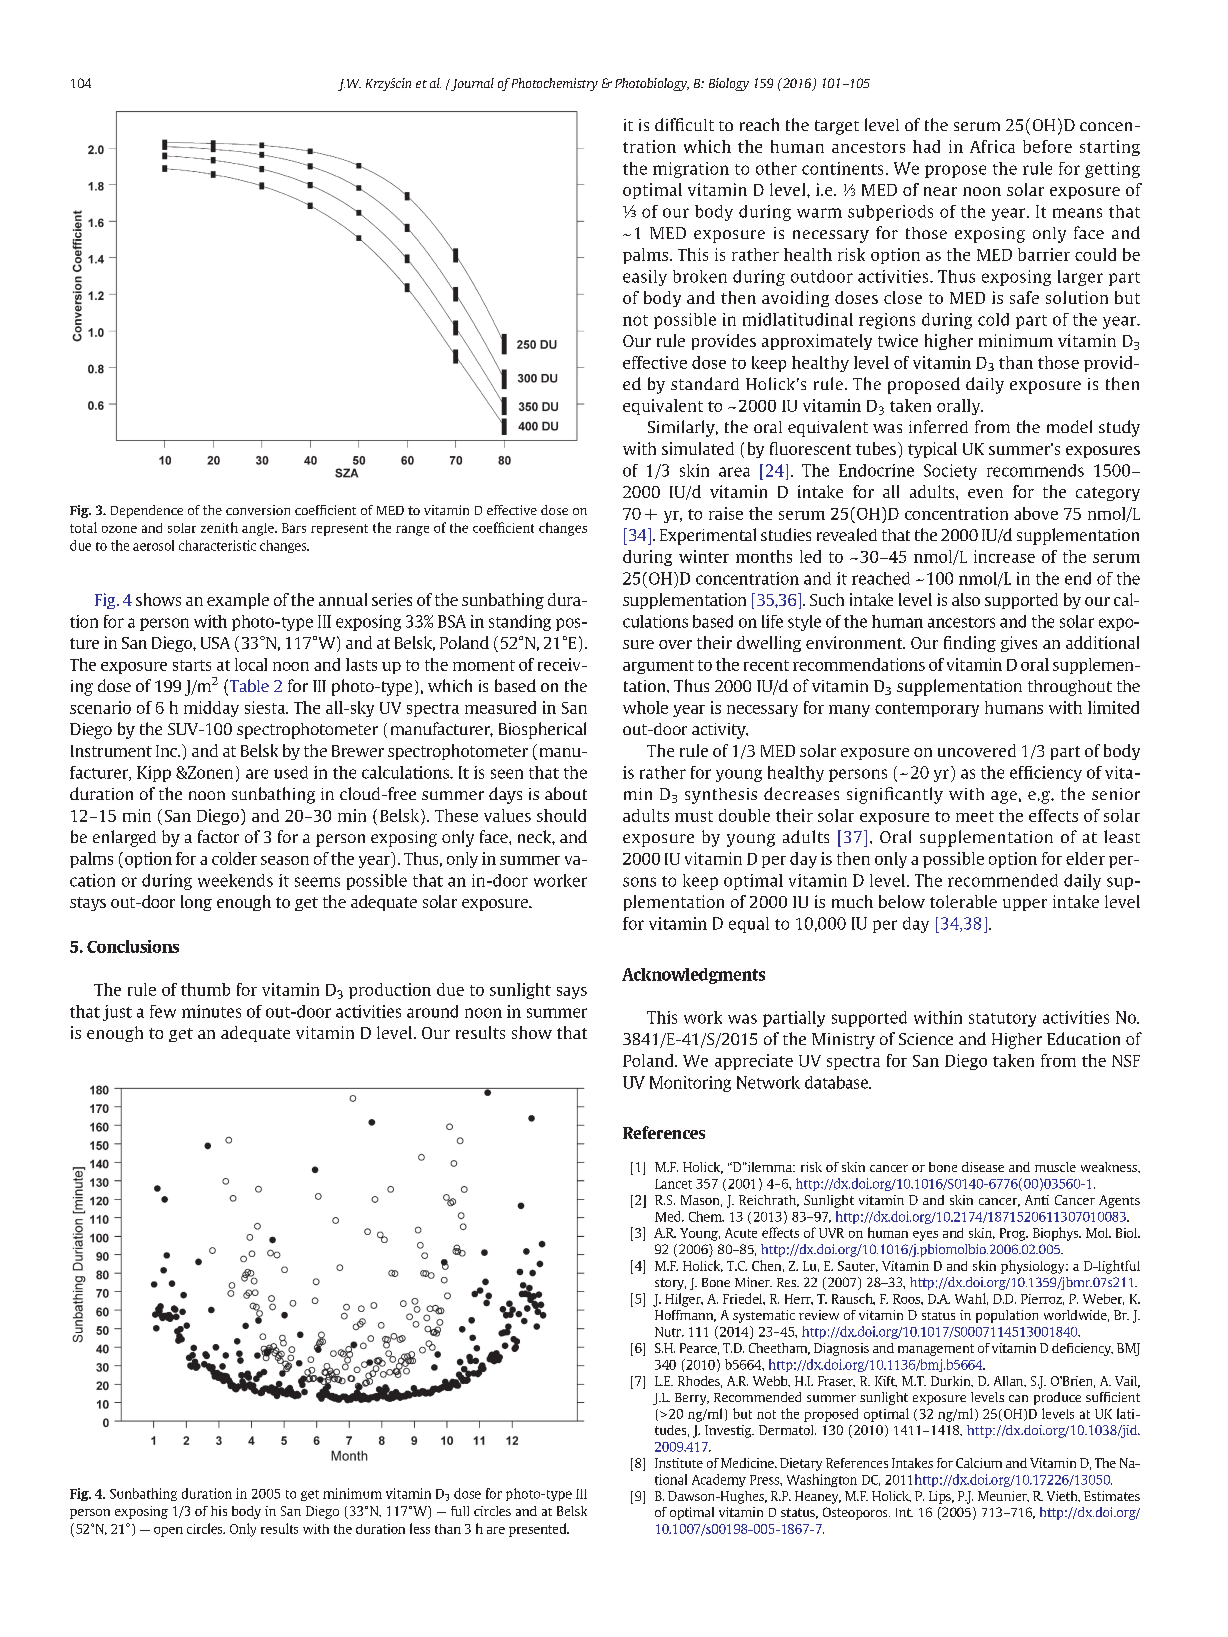 The image size is (1228, 1637). What do you see at coordinates (1002, 1020) in the image?
I see `statutory` at bounding box center [1002, 1020].
